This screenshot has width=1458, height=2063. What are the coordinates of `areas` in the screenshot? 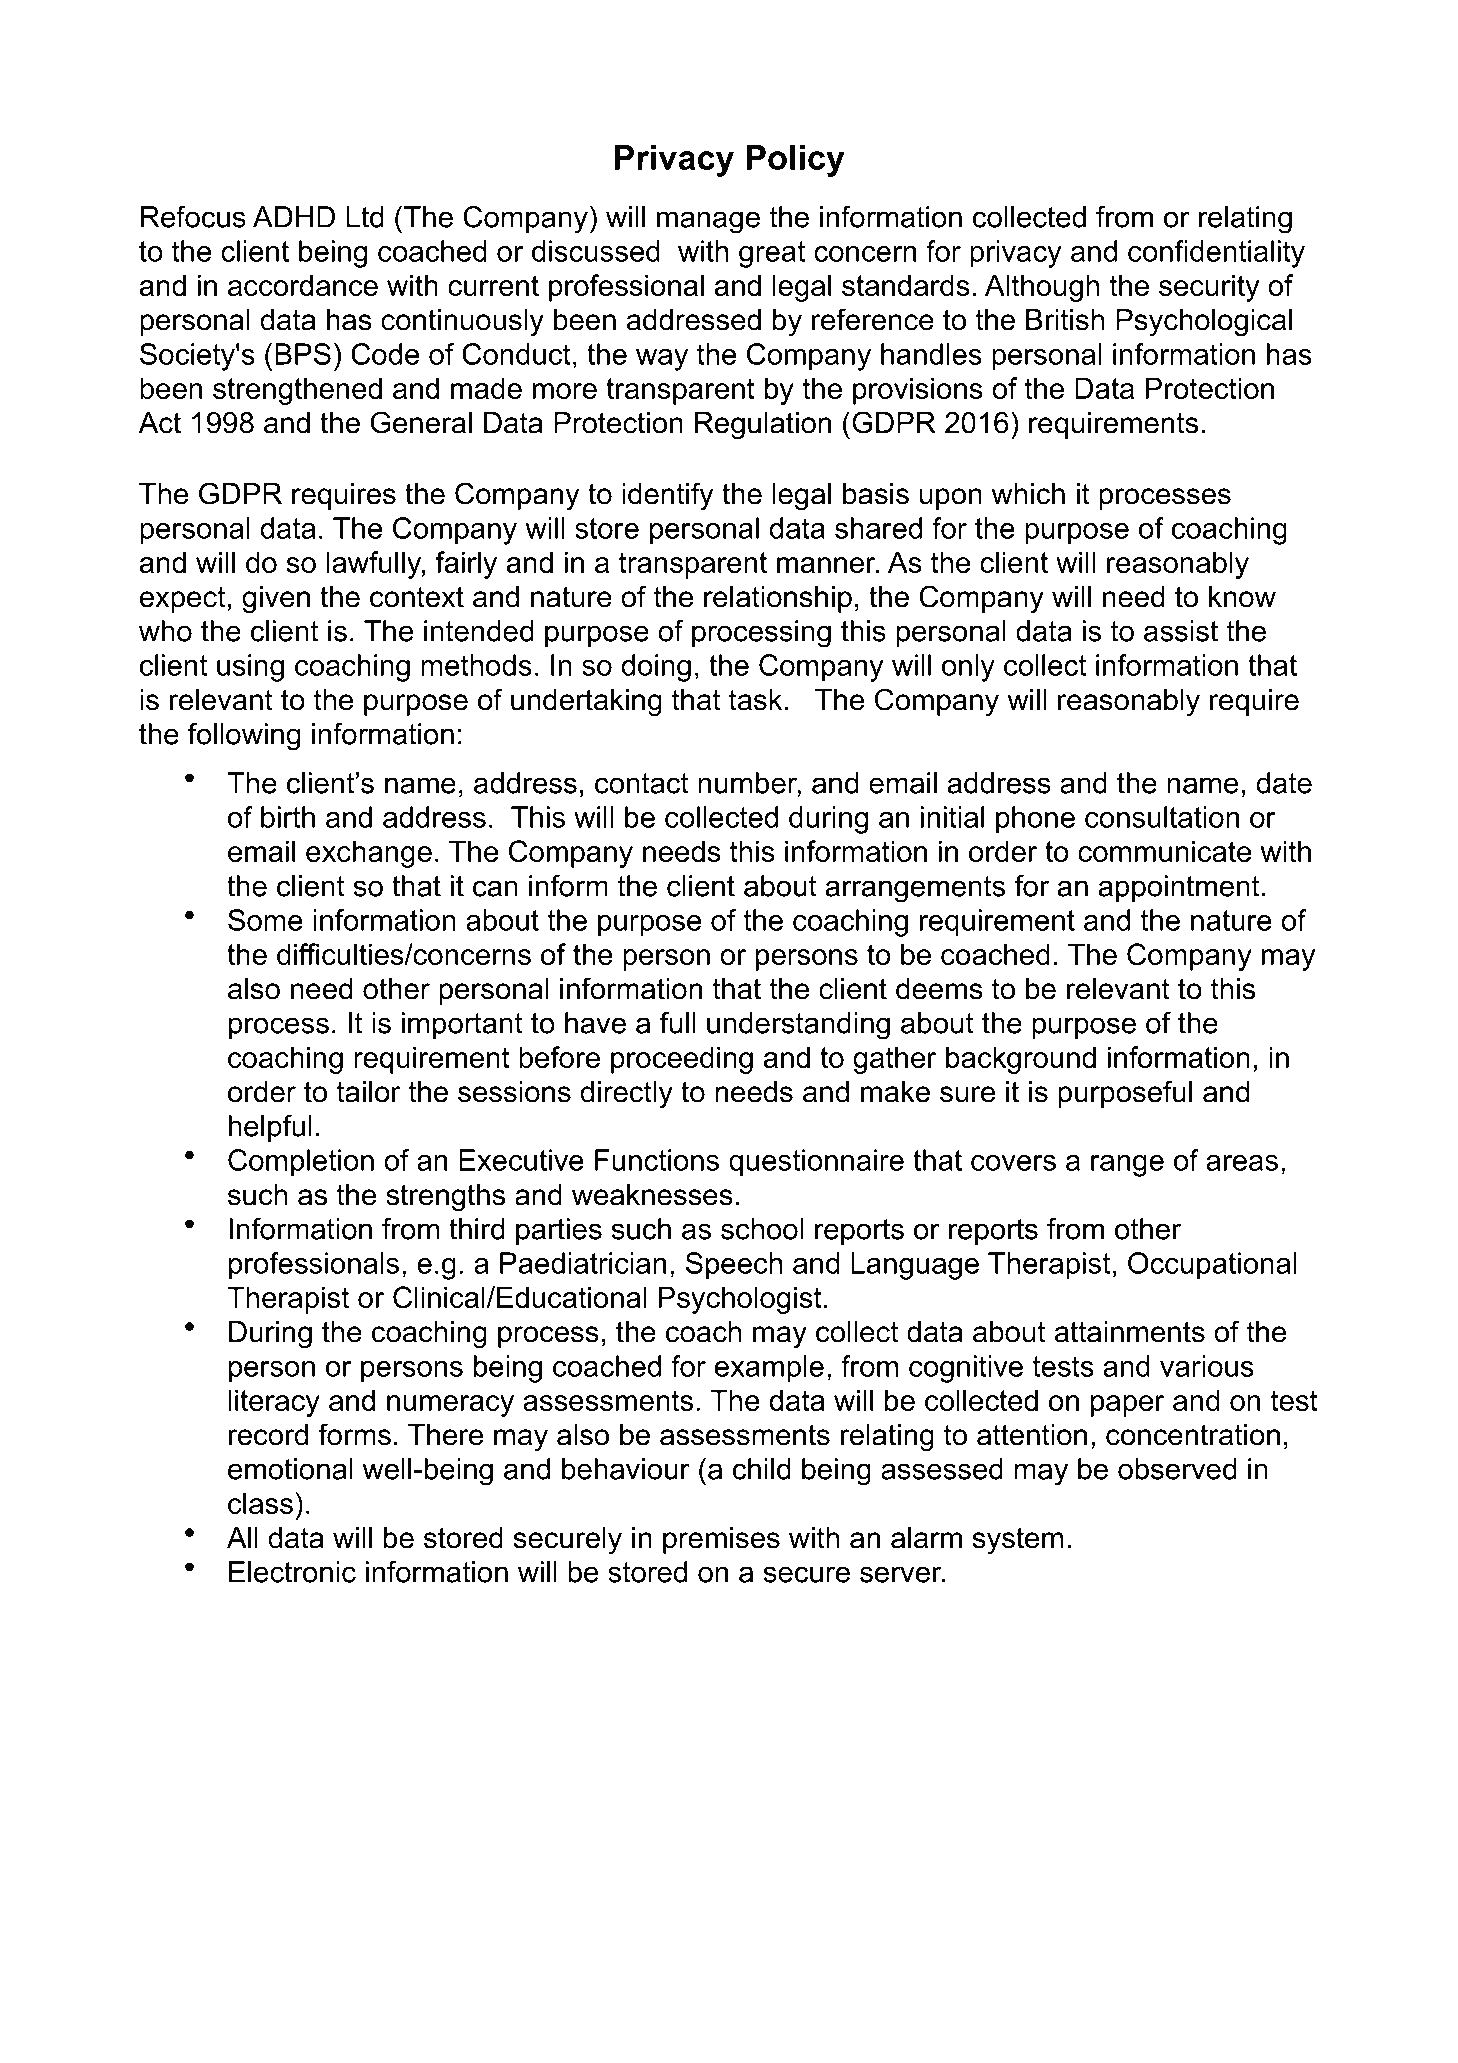 It's located at (1242, 1163).
